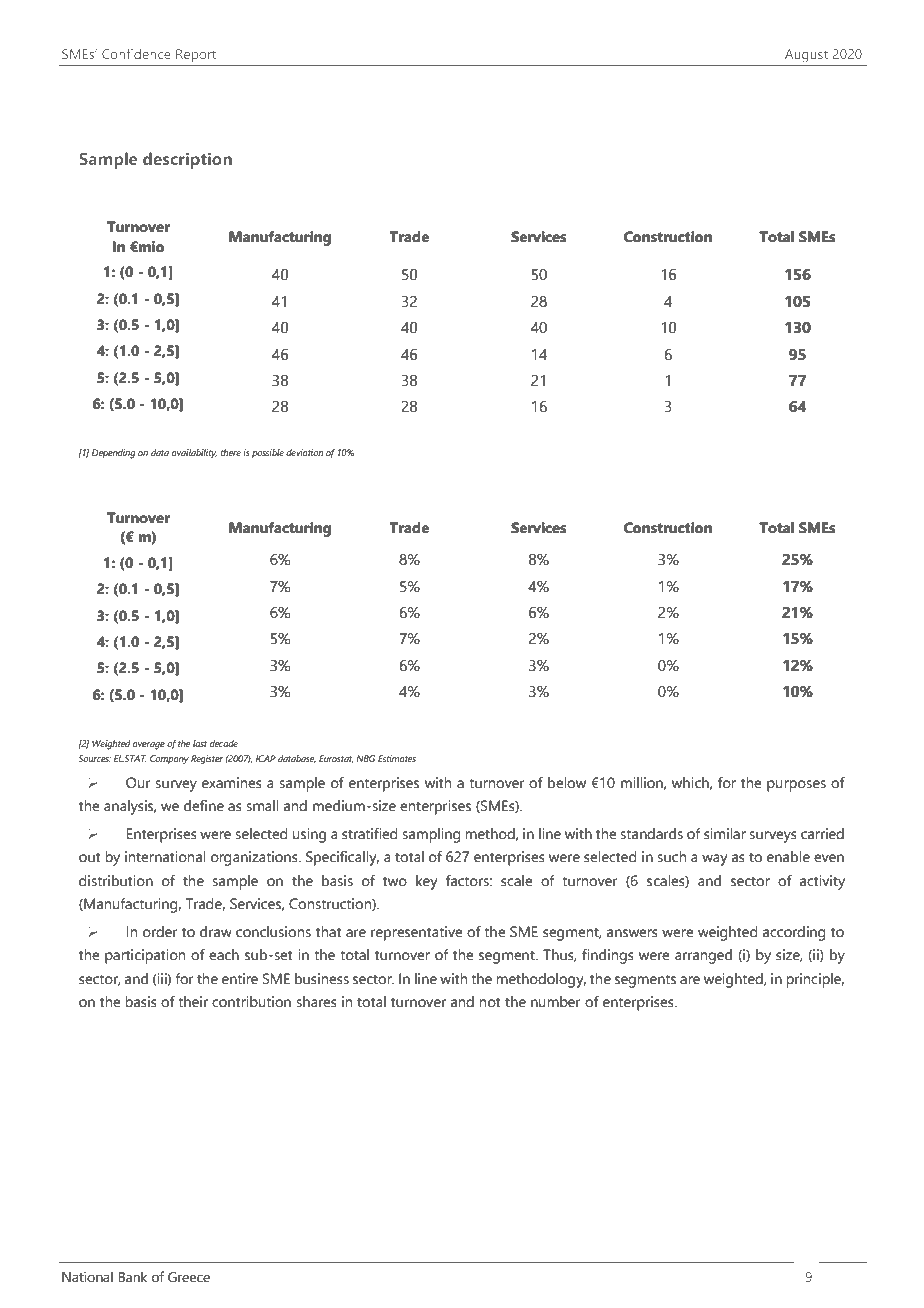 The image size is (924, 1308). I want to click on order, so click(160, 932).
